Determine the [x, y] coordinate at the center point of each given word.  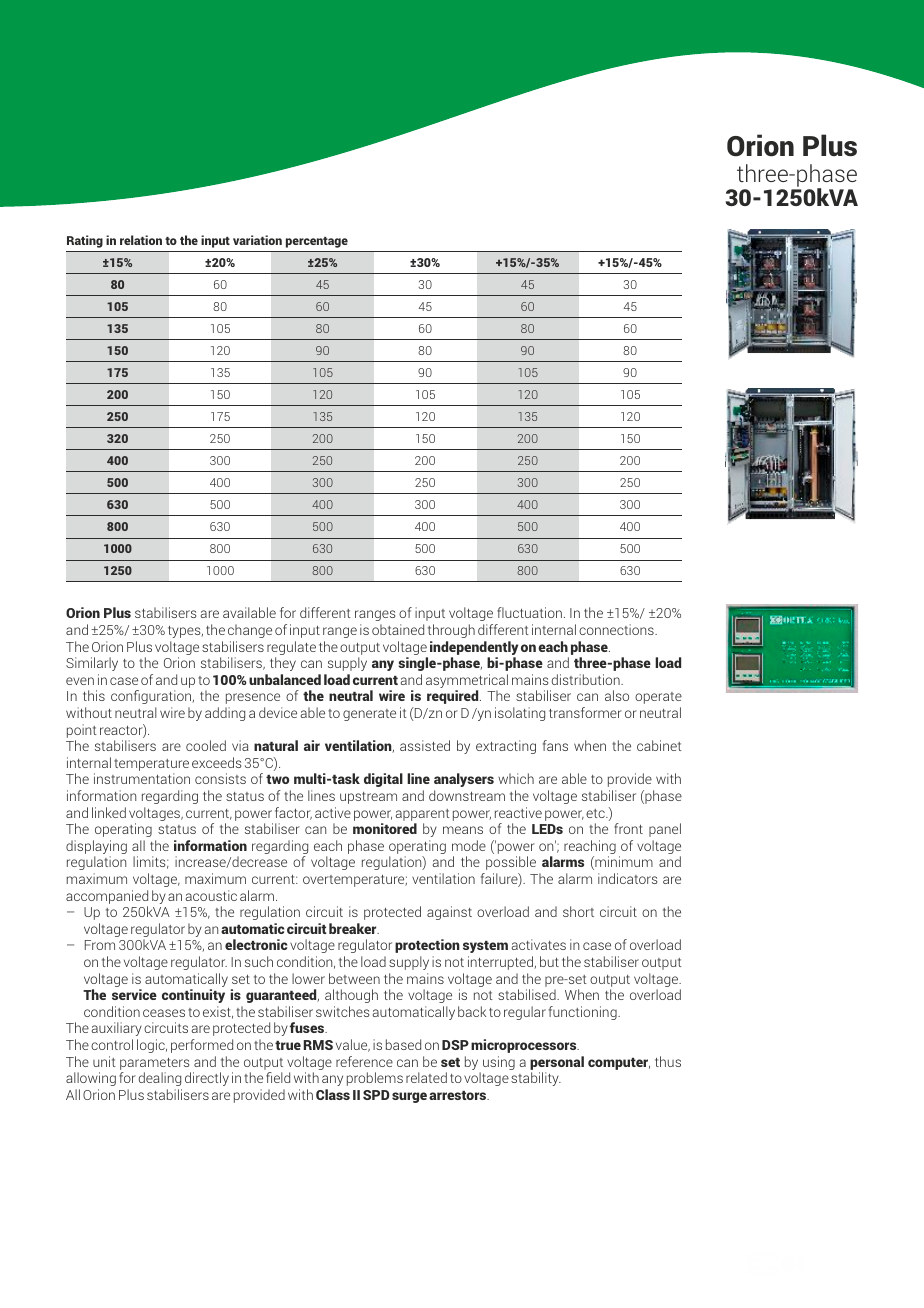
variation [257, 240]
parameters [154, 1064]
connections [617, 629]
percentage [317, 242]
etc [596, 813]
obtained [398, 629]
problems [375, 1079]
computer [619, 1064]
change [250, 631]
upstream [368, 798]
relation [141, 240]
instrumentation [142, 778]
